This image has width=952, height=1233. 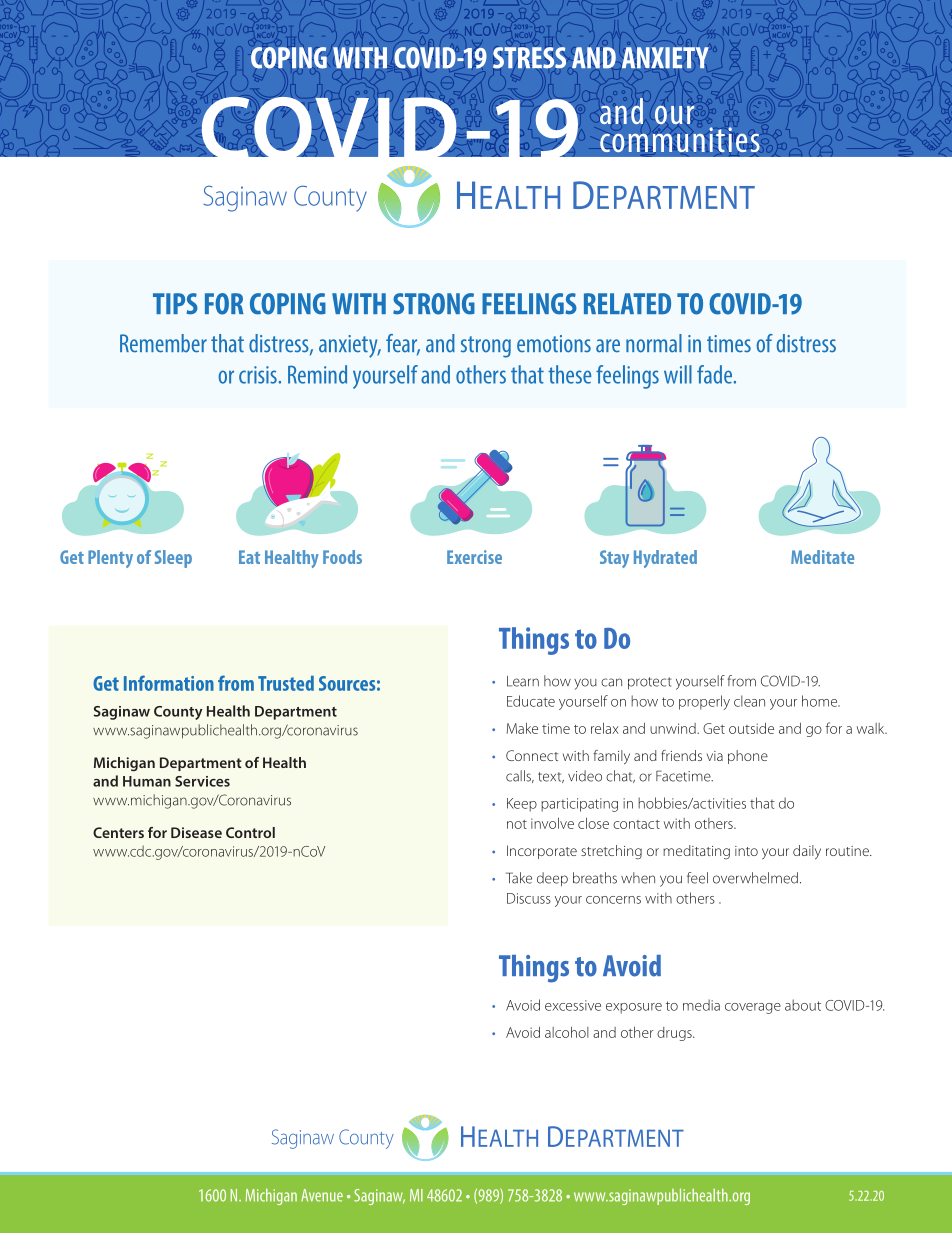 What do you see at coordinates (749, 701) in the image?
I see `clean` at bounding box center [749, 701].
